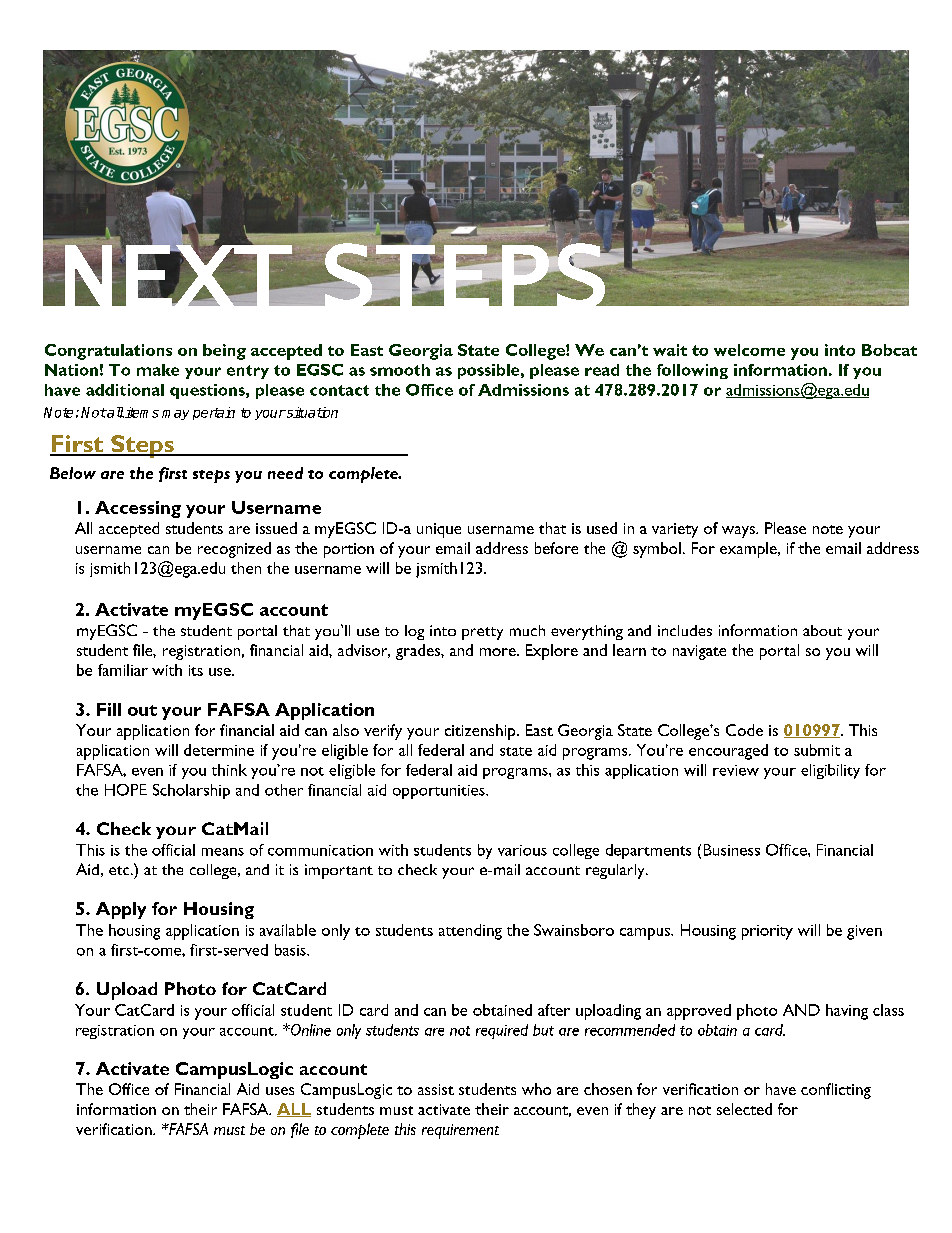 This image has height=1233, width=952. I want to click on priority, so click(767, 932).
